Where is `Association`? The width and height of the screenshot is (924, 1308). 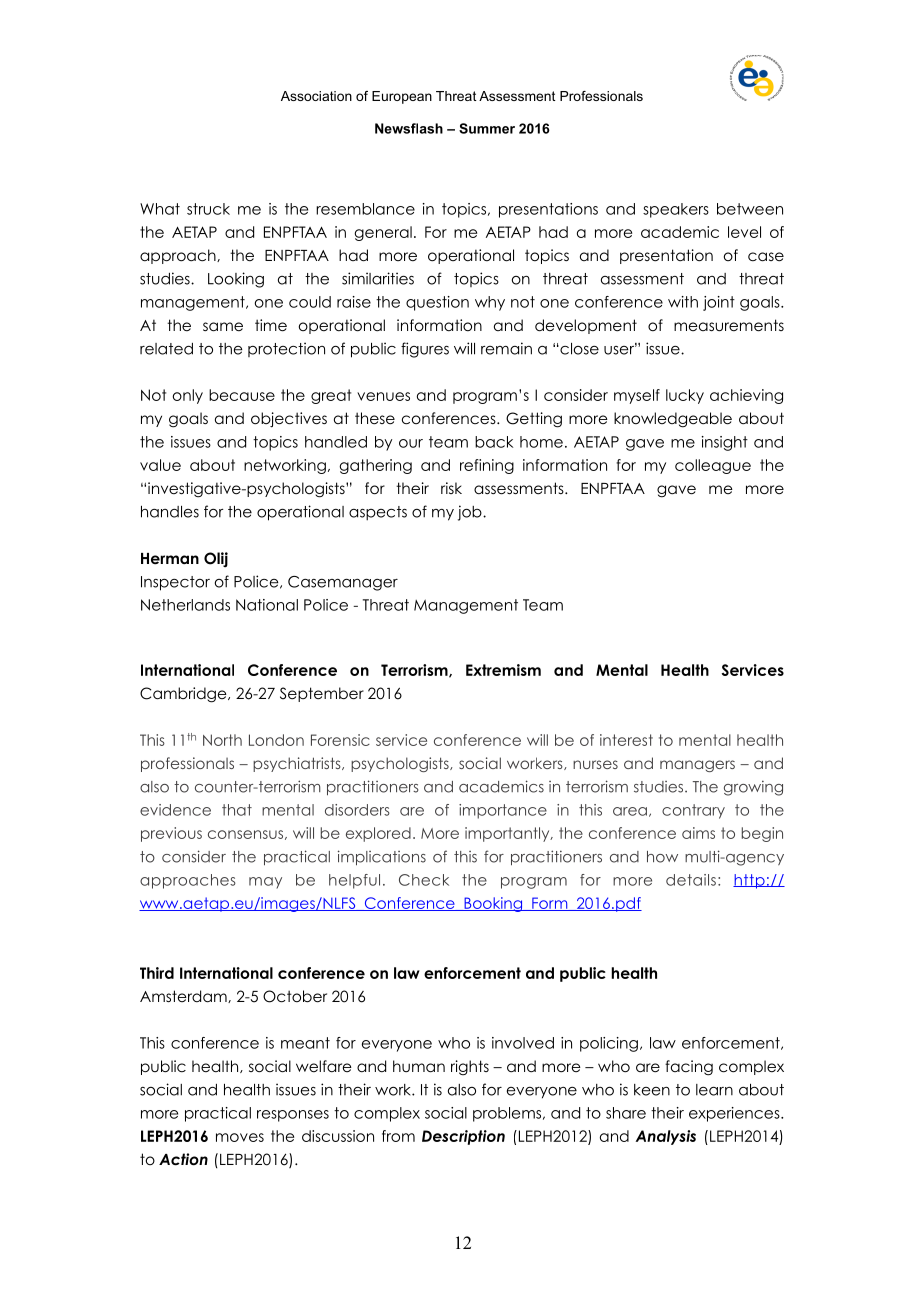
Association is located at coordinates (316, 96).
